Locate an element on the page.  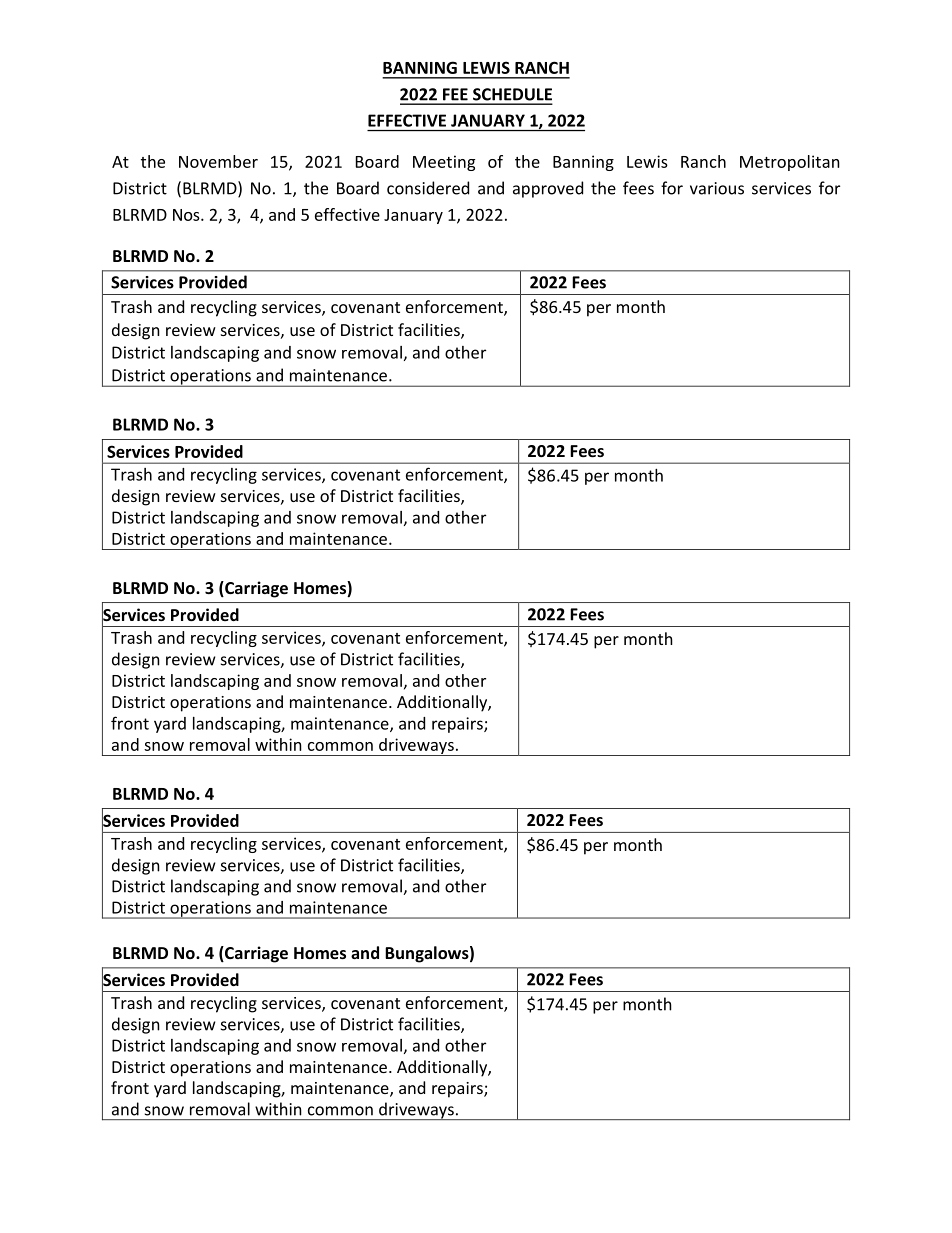
various is located at coordinates (717, 188).
